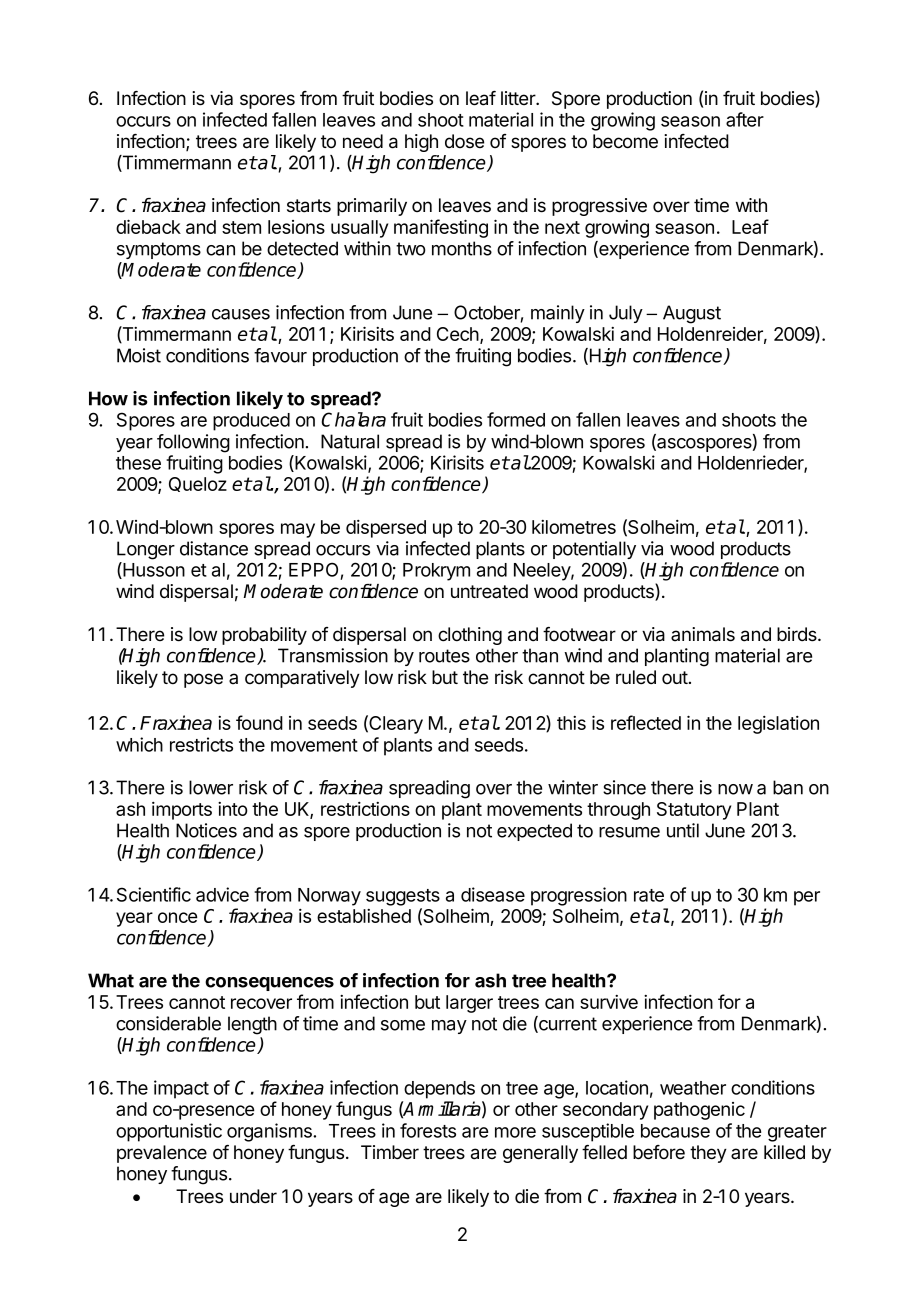 Image resolution: width=924 pixels, height=1308 pixels. I want to click on formed, so click(516, 419).
